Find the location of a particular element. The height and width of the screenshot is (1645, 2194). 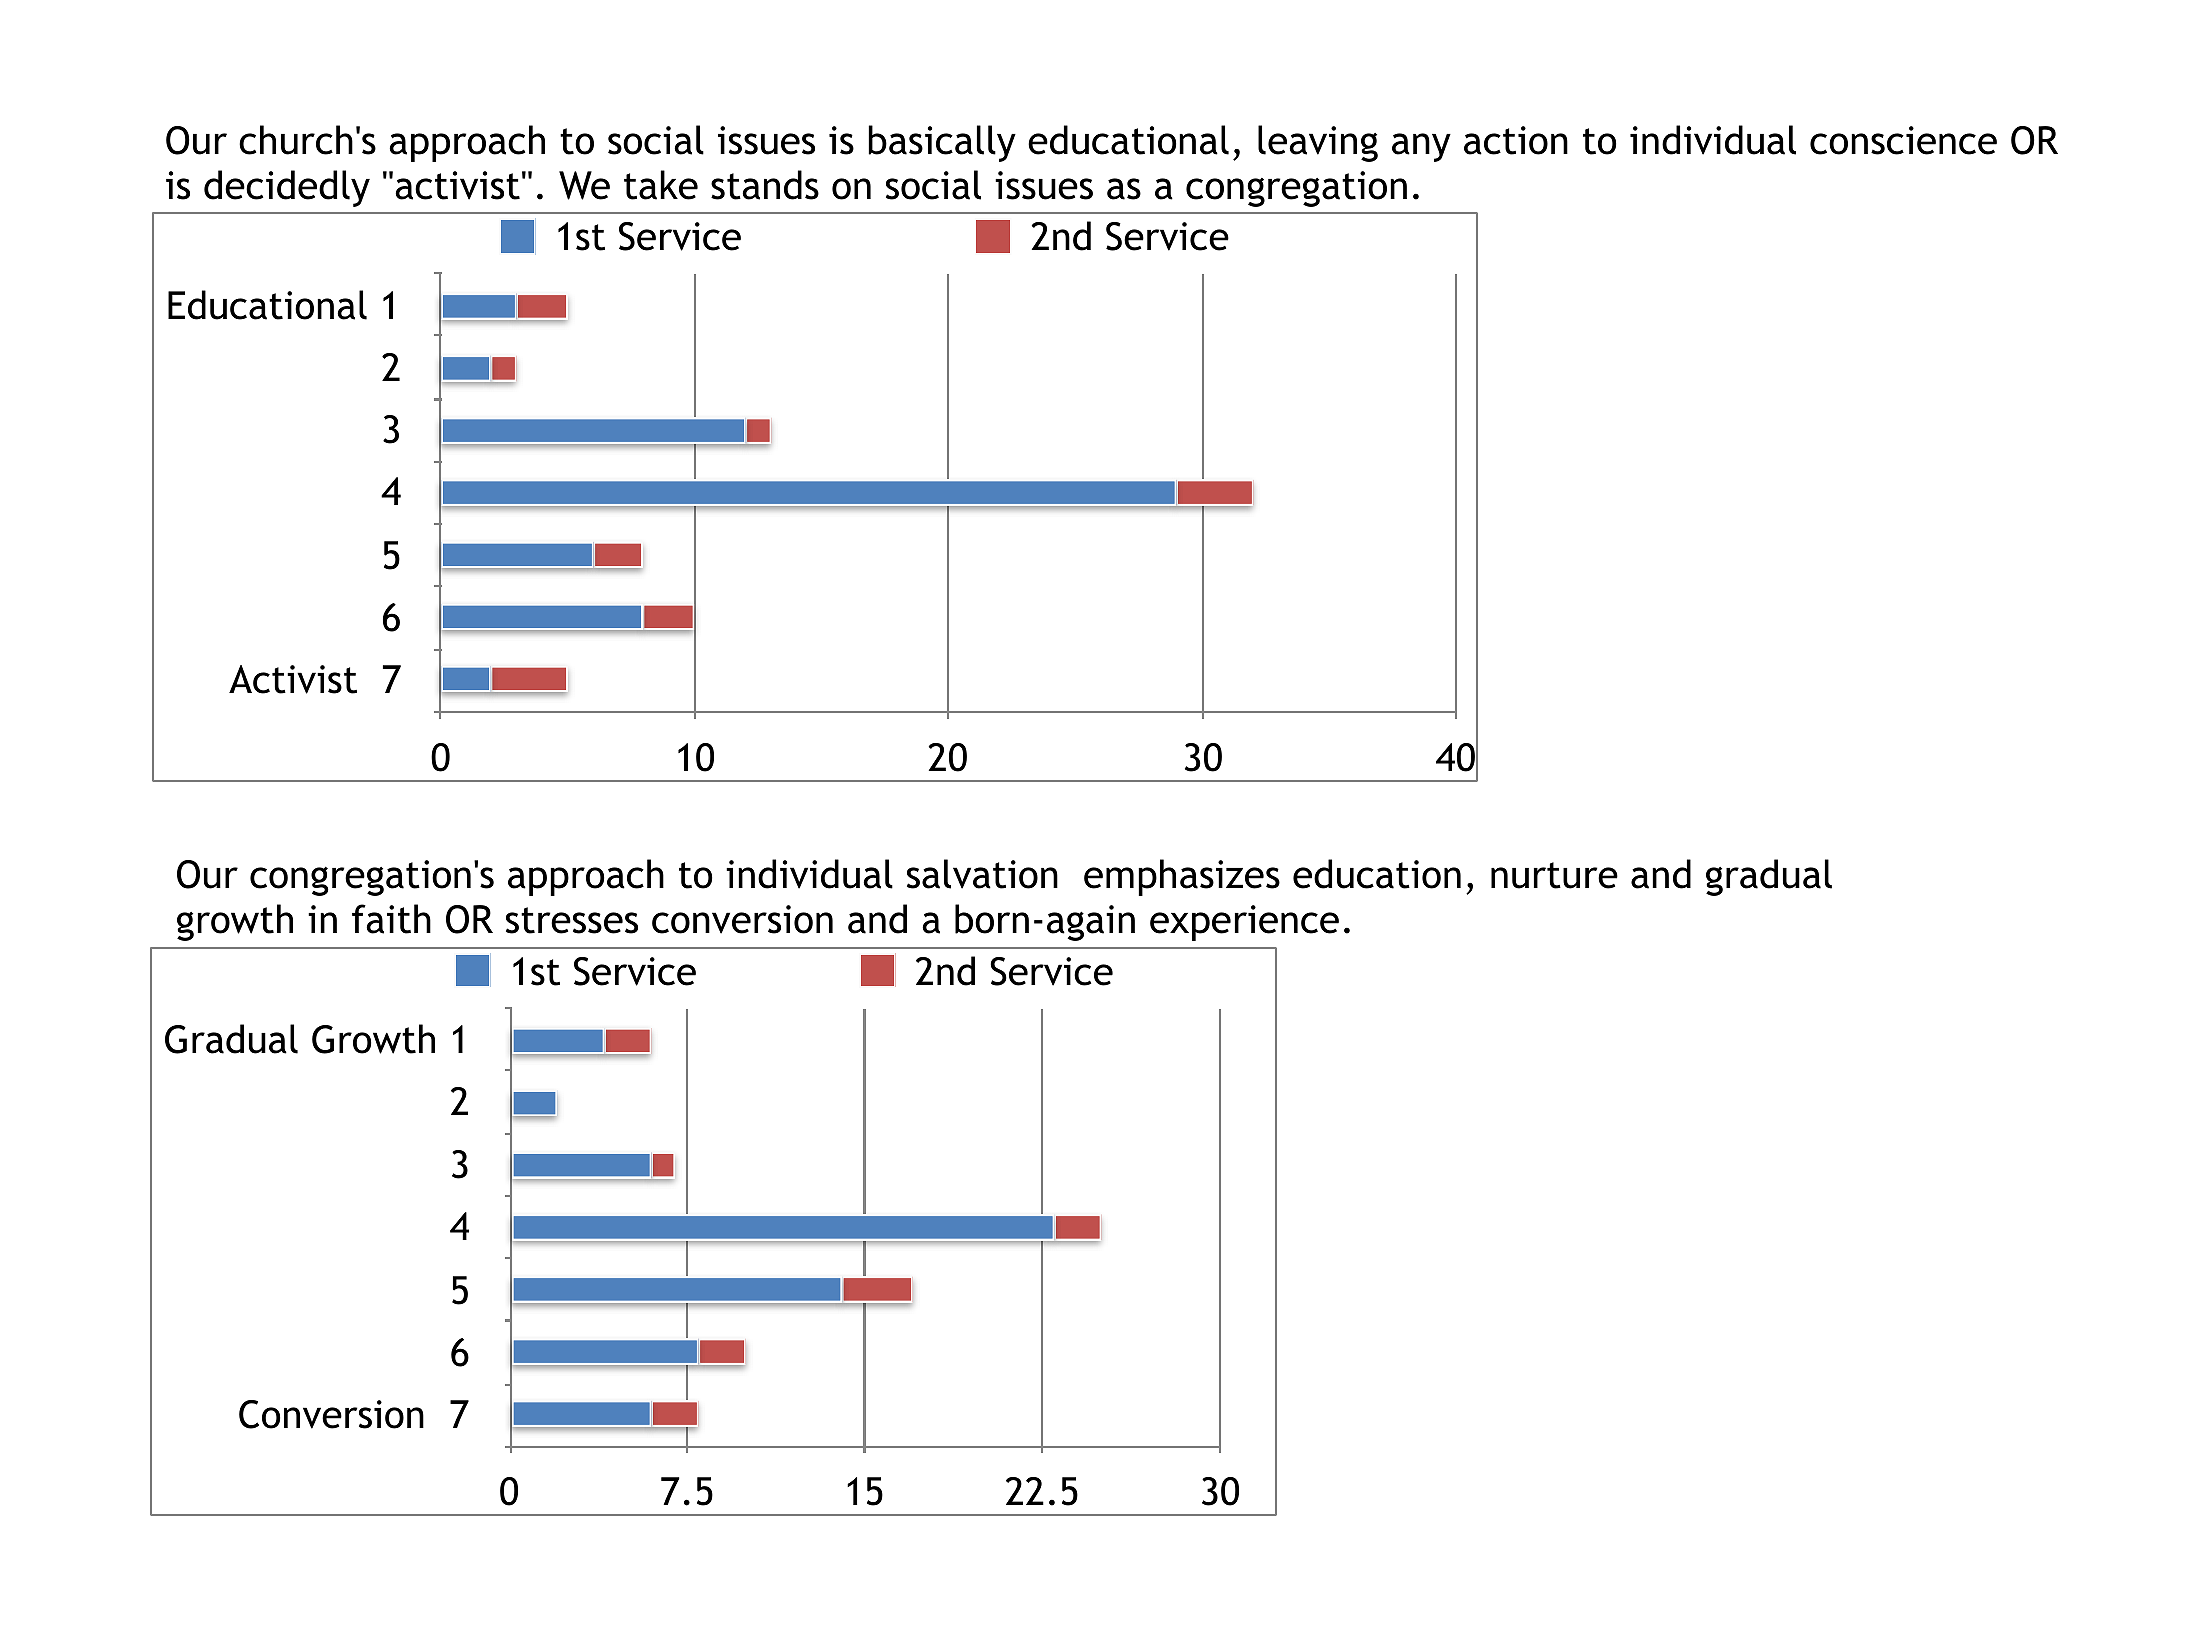

take is located at coordinates (661, 185).
